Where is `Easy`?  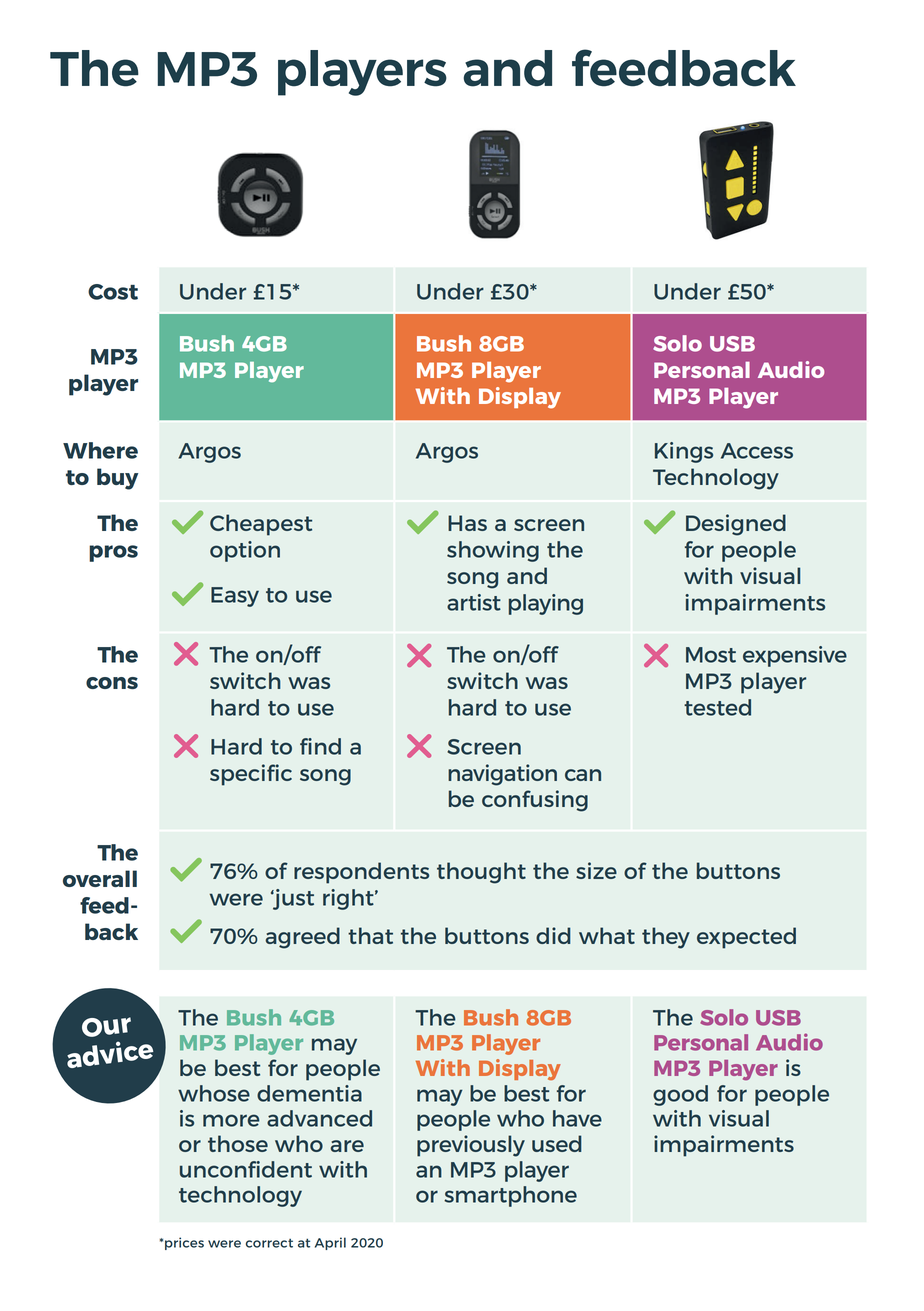
Easy is located at coordinates (235, 597).
